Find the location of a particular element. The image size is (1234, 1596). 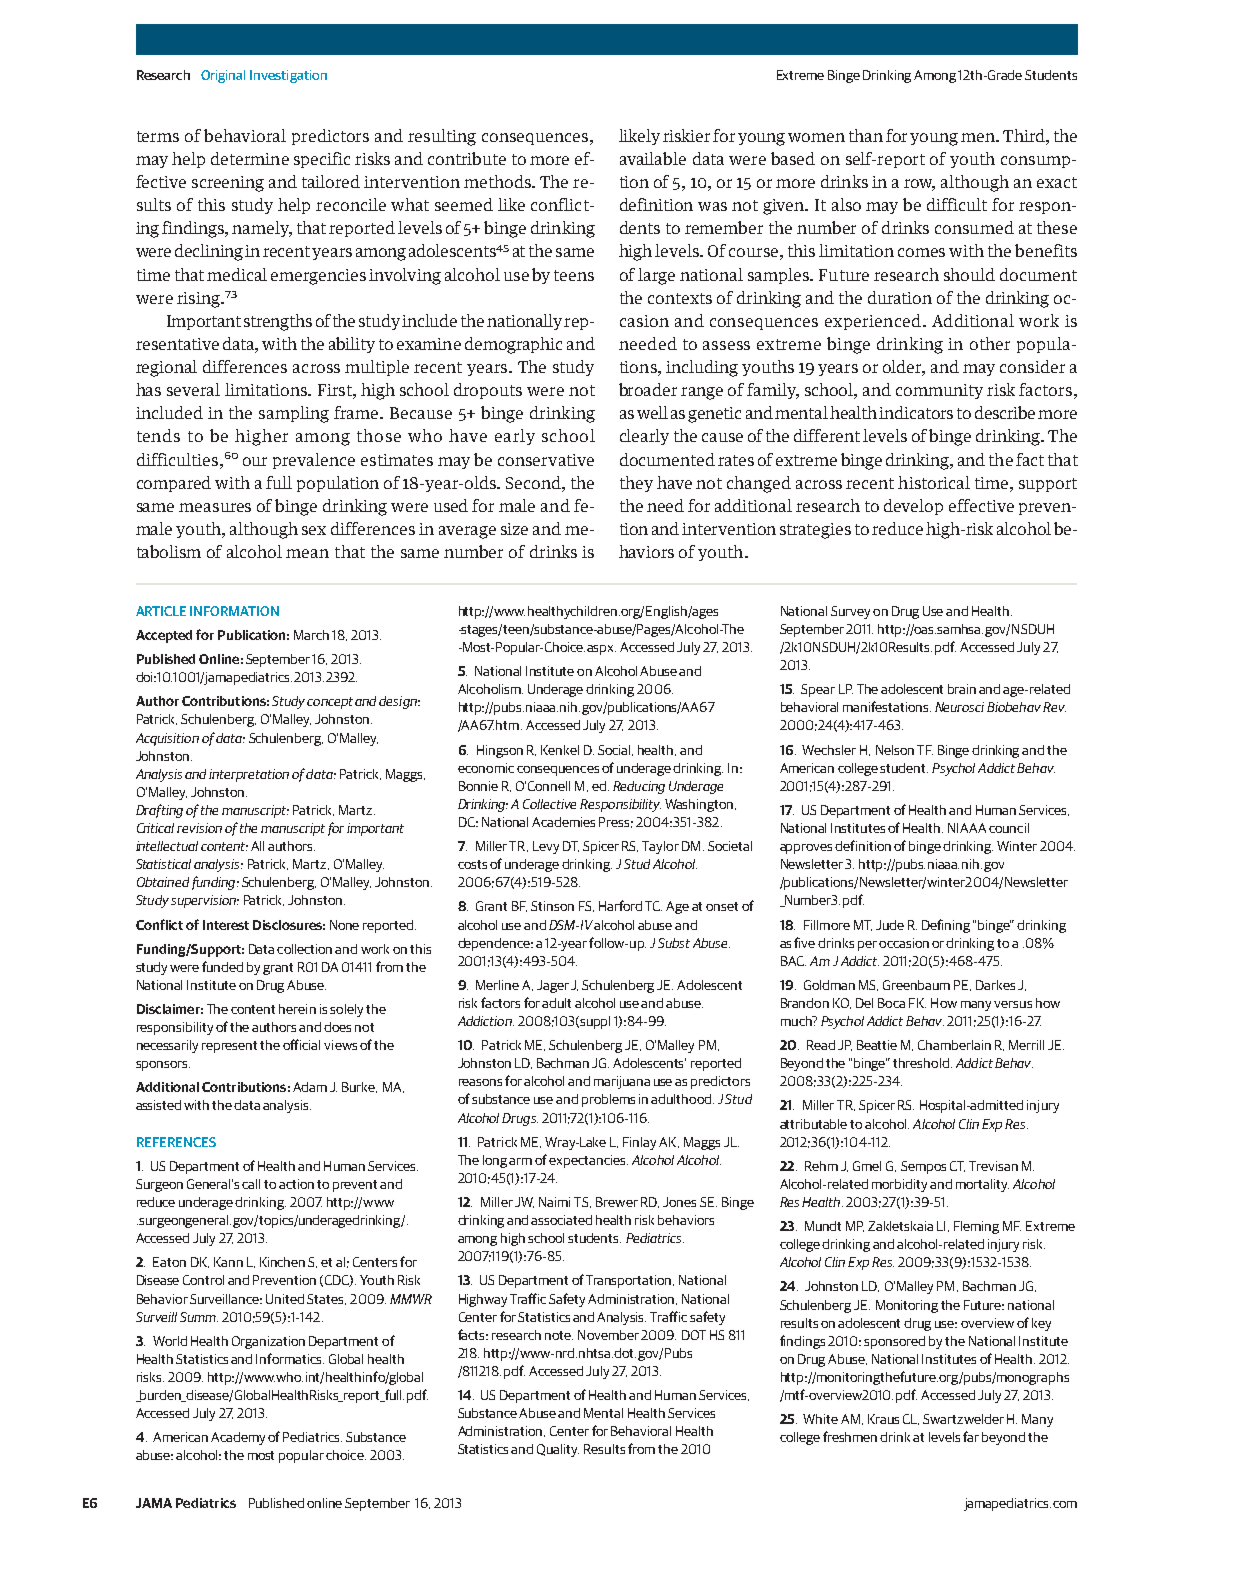

develop is located at coordinates (913, 507).
